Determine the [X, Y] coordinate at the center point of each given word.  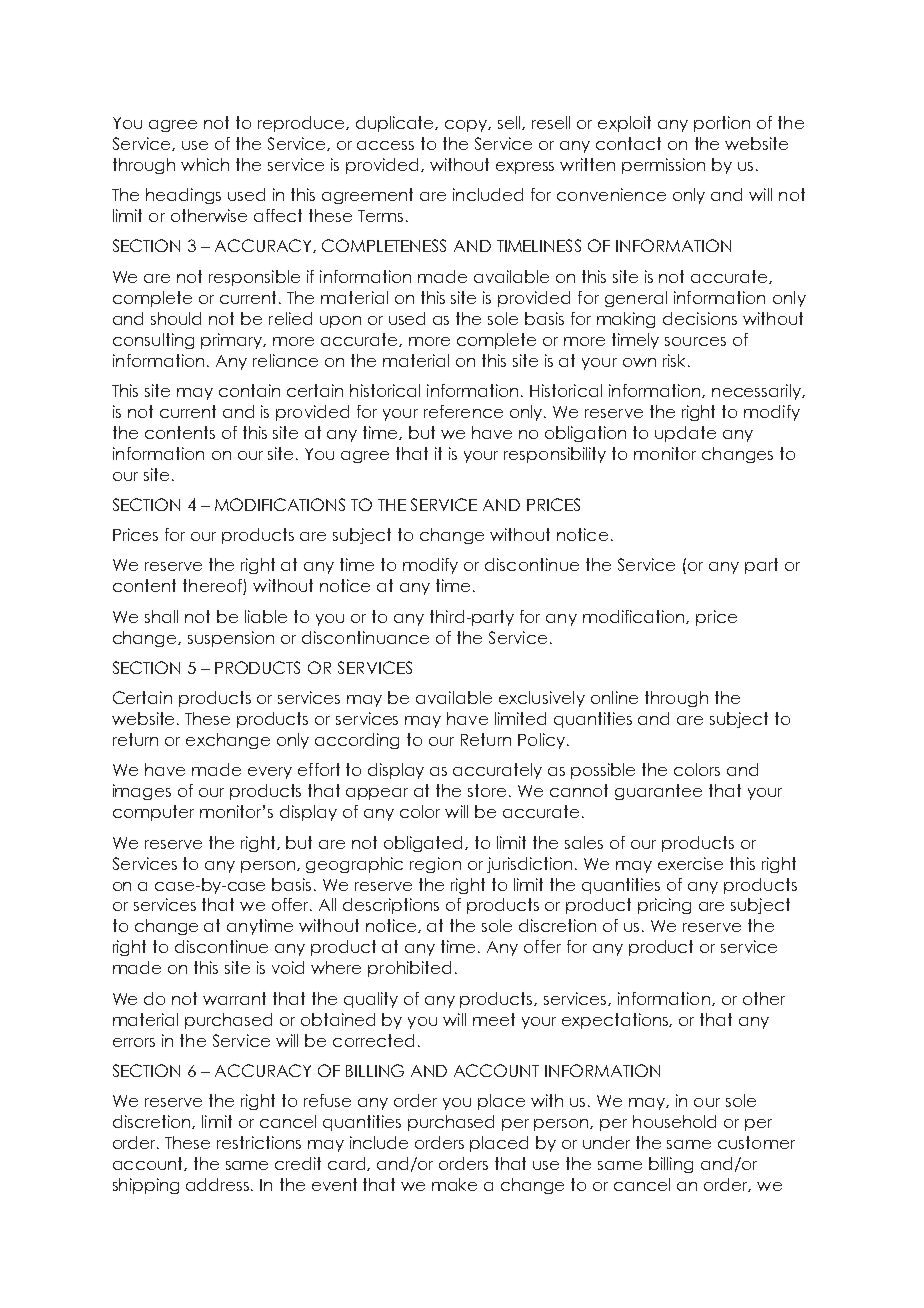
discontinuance [365, 637]
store [489, 790]
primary [233, 341]
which [205, 164]
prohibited [409, 969]
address [219, 1184]
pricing [664, 906]
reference [463, 411]
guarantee [658, 792]
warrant [234, 998]
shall [161, 616]
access [385, 145]
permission [663, 166]
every [270, 773]
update [685, 434]
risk [674, 360]
